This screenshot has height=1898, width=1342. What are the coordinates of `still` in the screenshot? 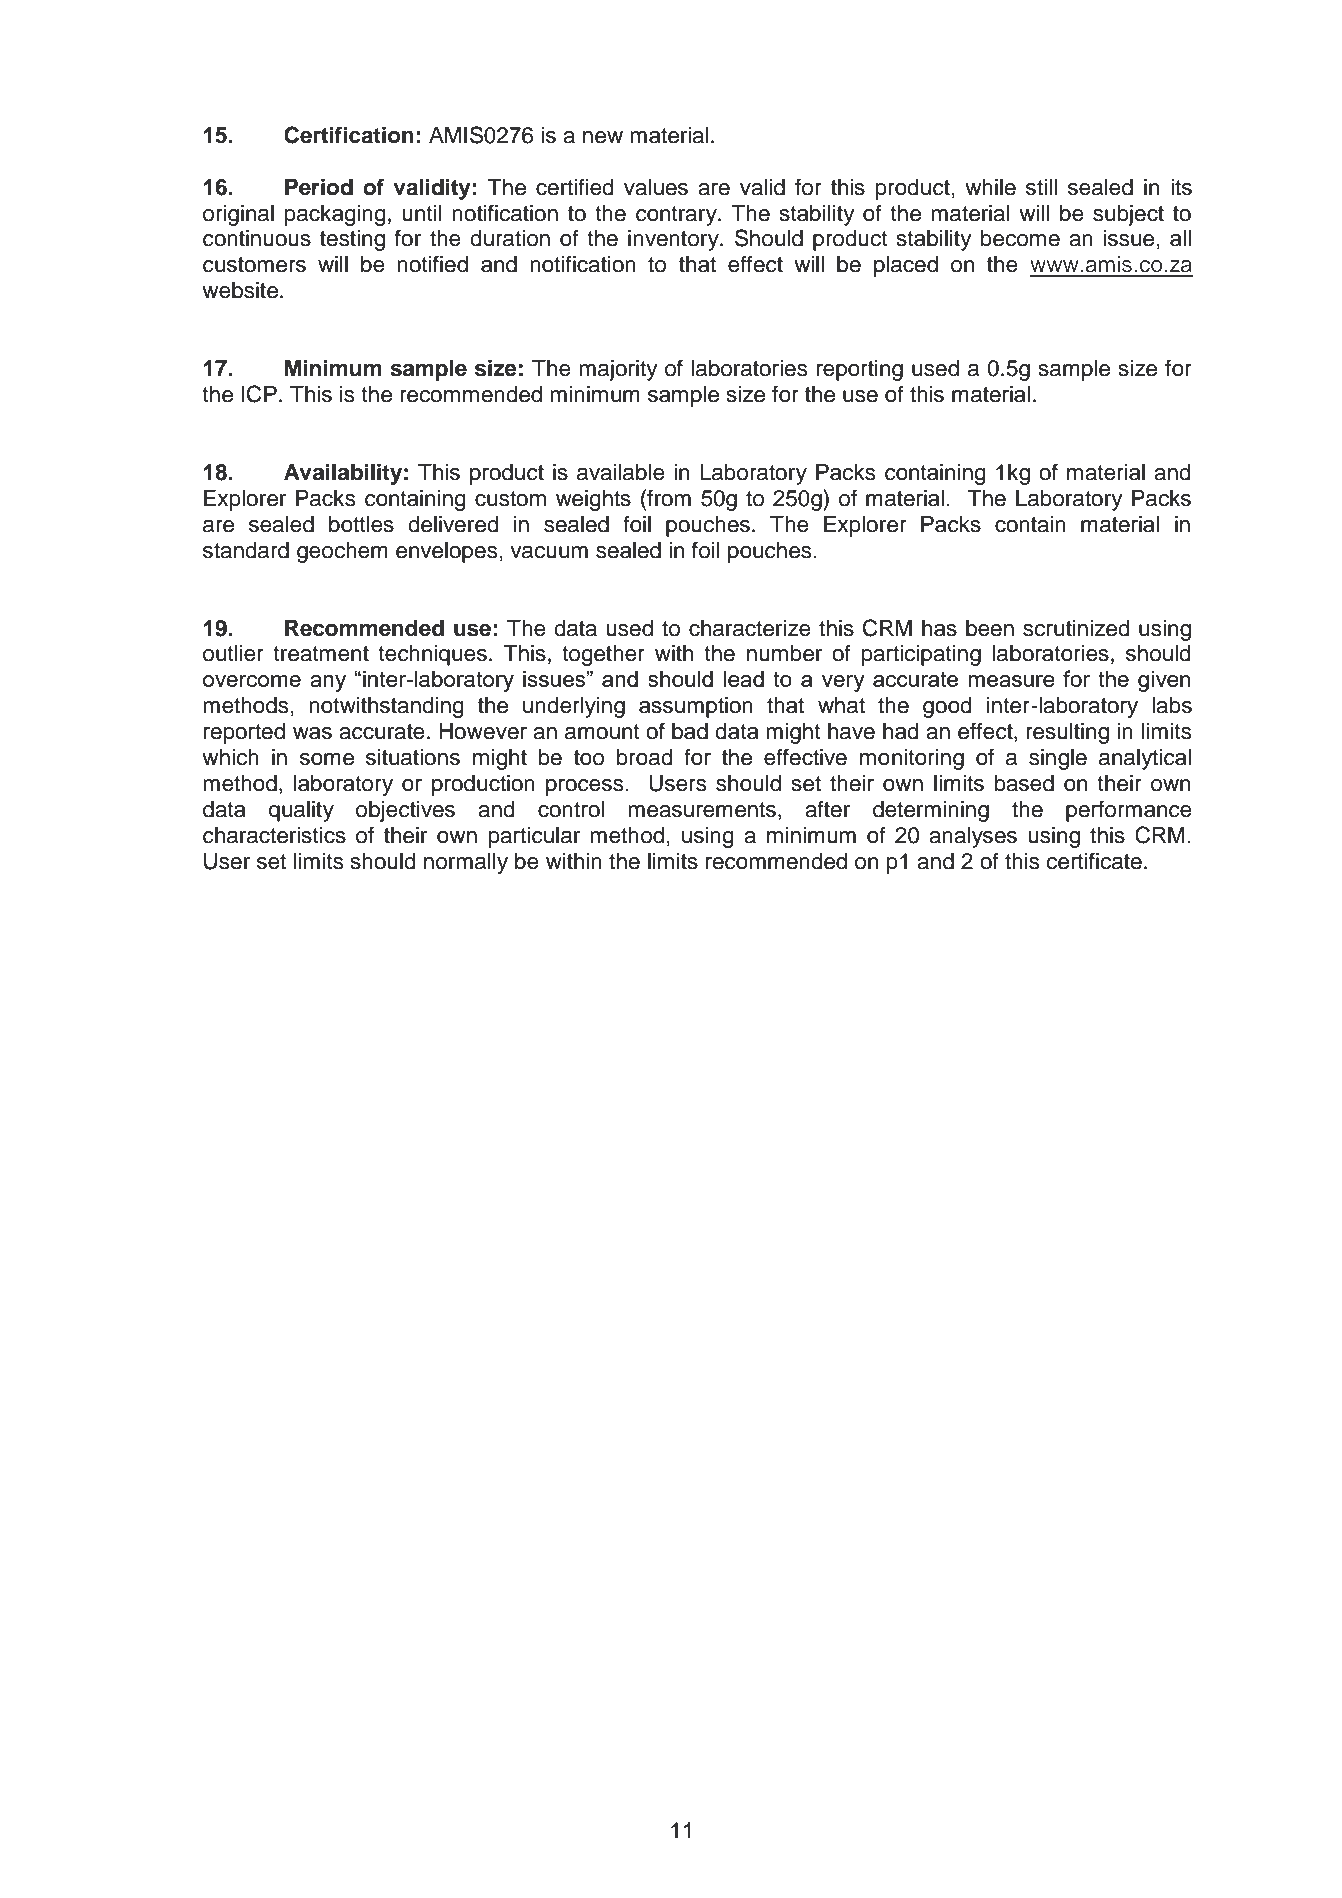 It's located at (1041, 187).
